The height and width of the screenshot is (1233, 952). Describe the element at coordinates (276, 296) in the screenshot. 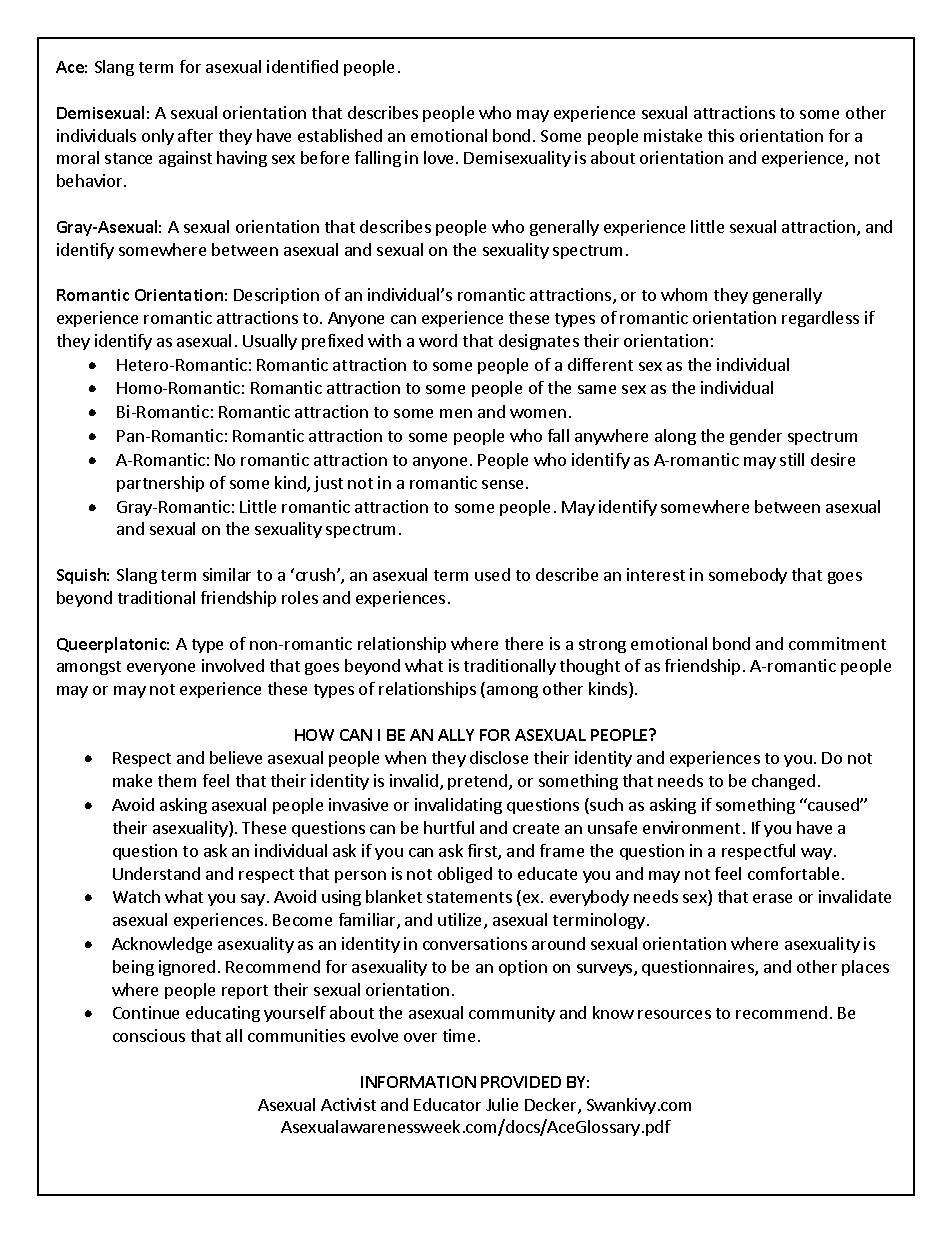

I see `Description` at that location.
